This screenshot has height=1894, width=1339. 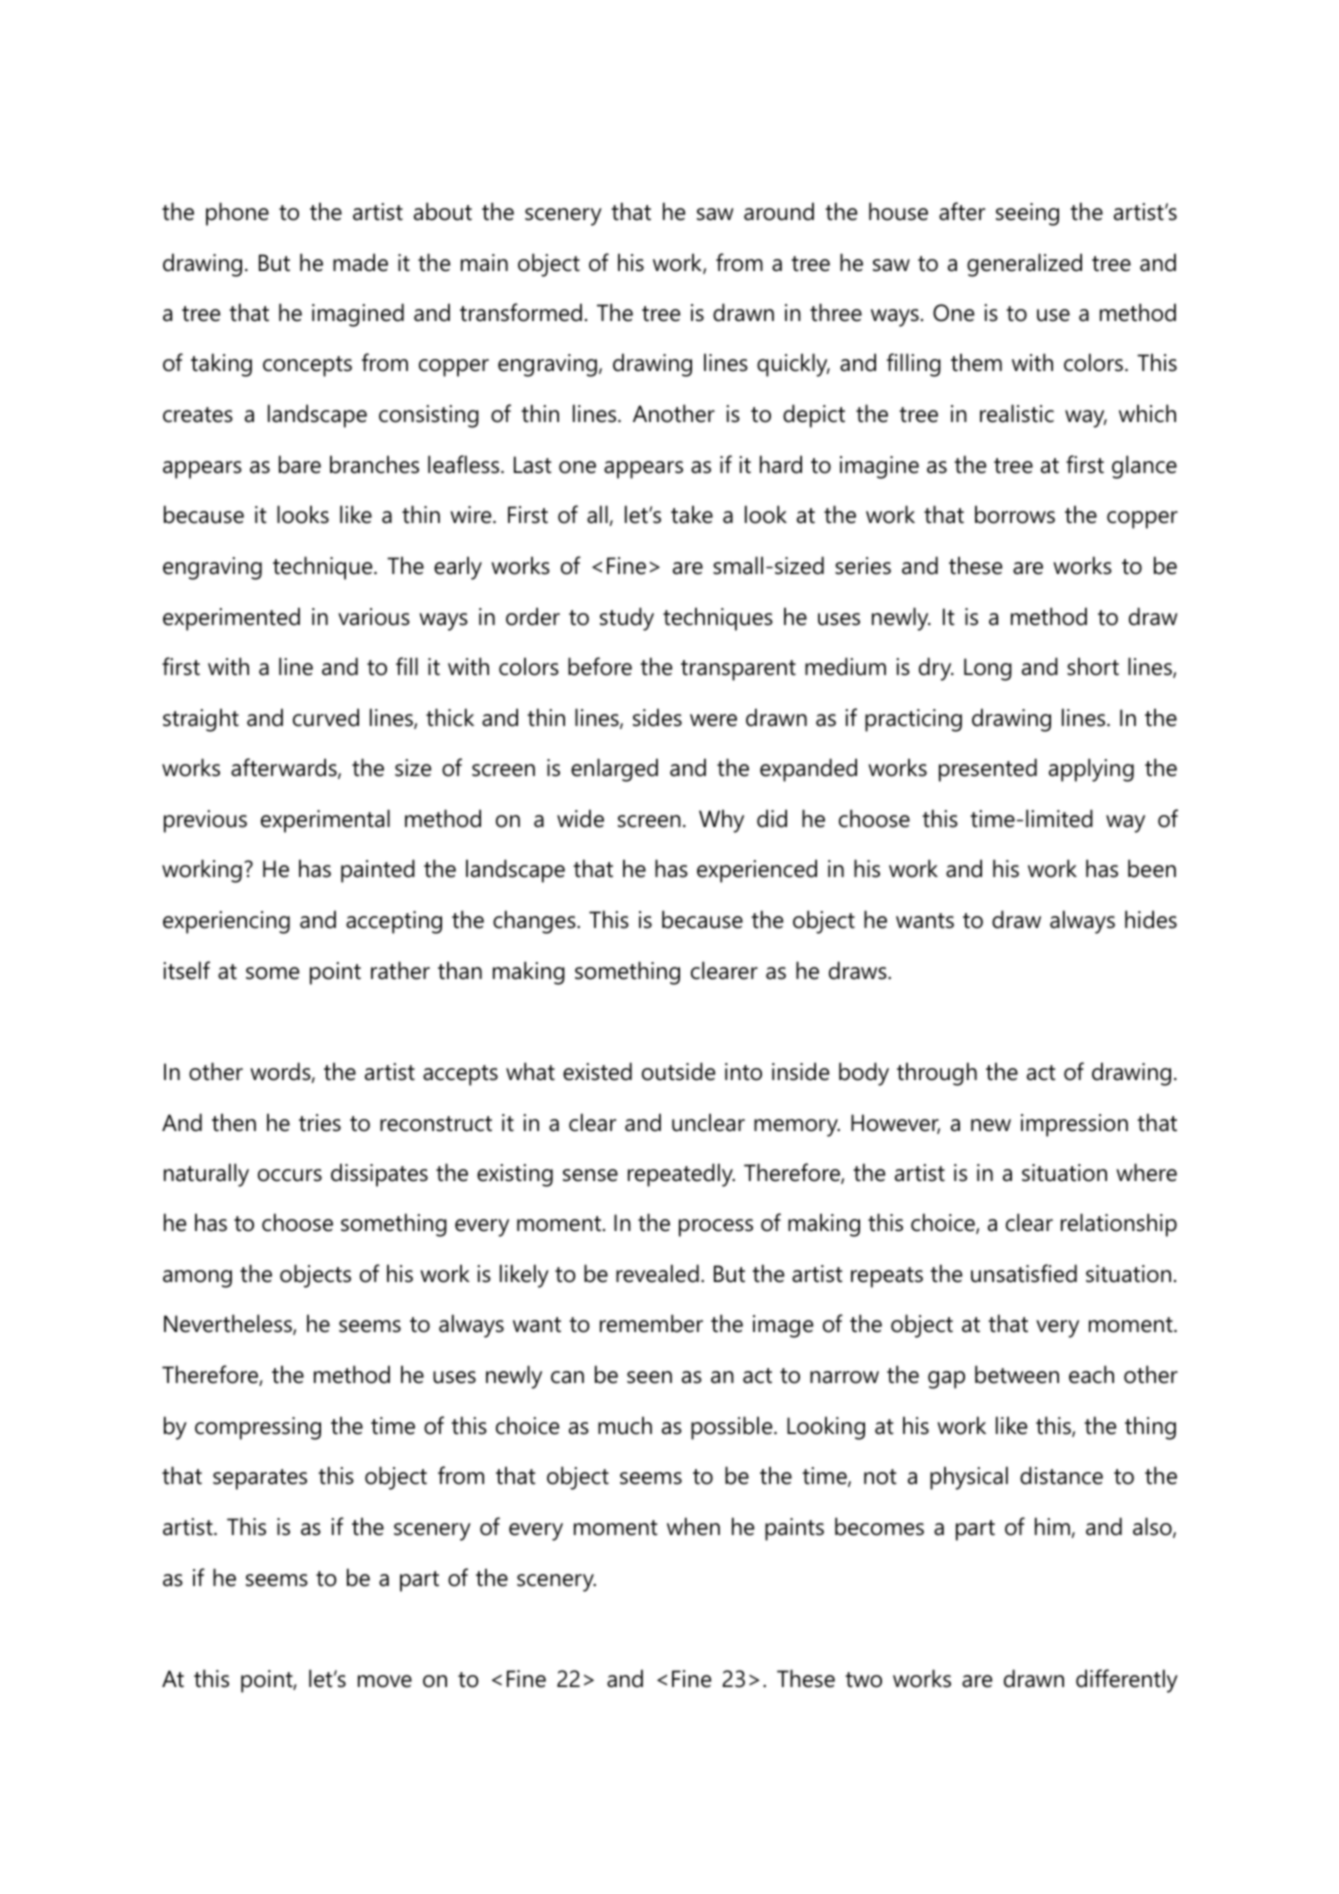 I want to click on Why, so click(x=721, y=821).
